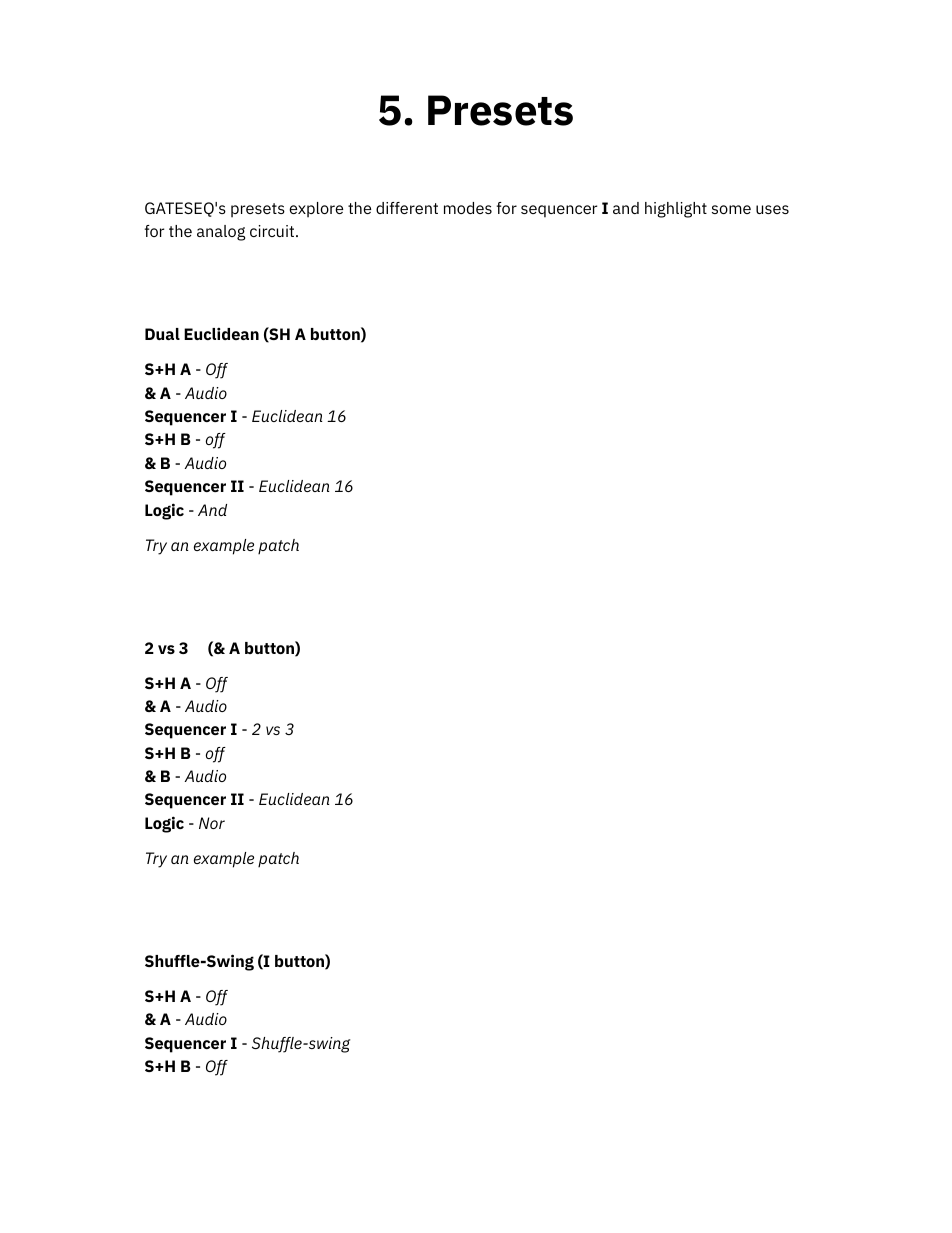 The width and height of the document is (952, 1233). I want to click on explore, so click(316, 210).
